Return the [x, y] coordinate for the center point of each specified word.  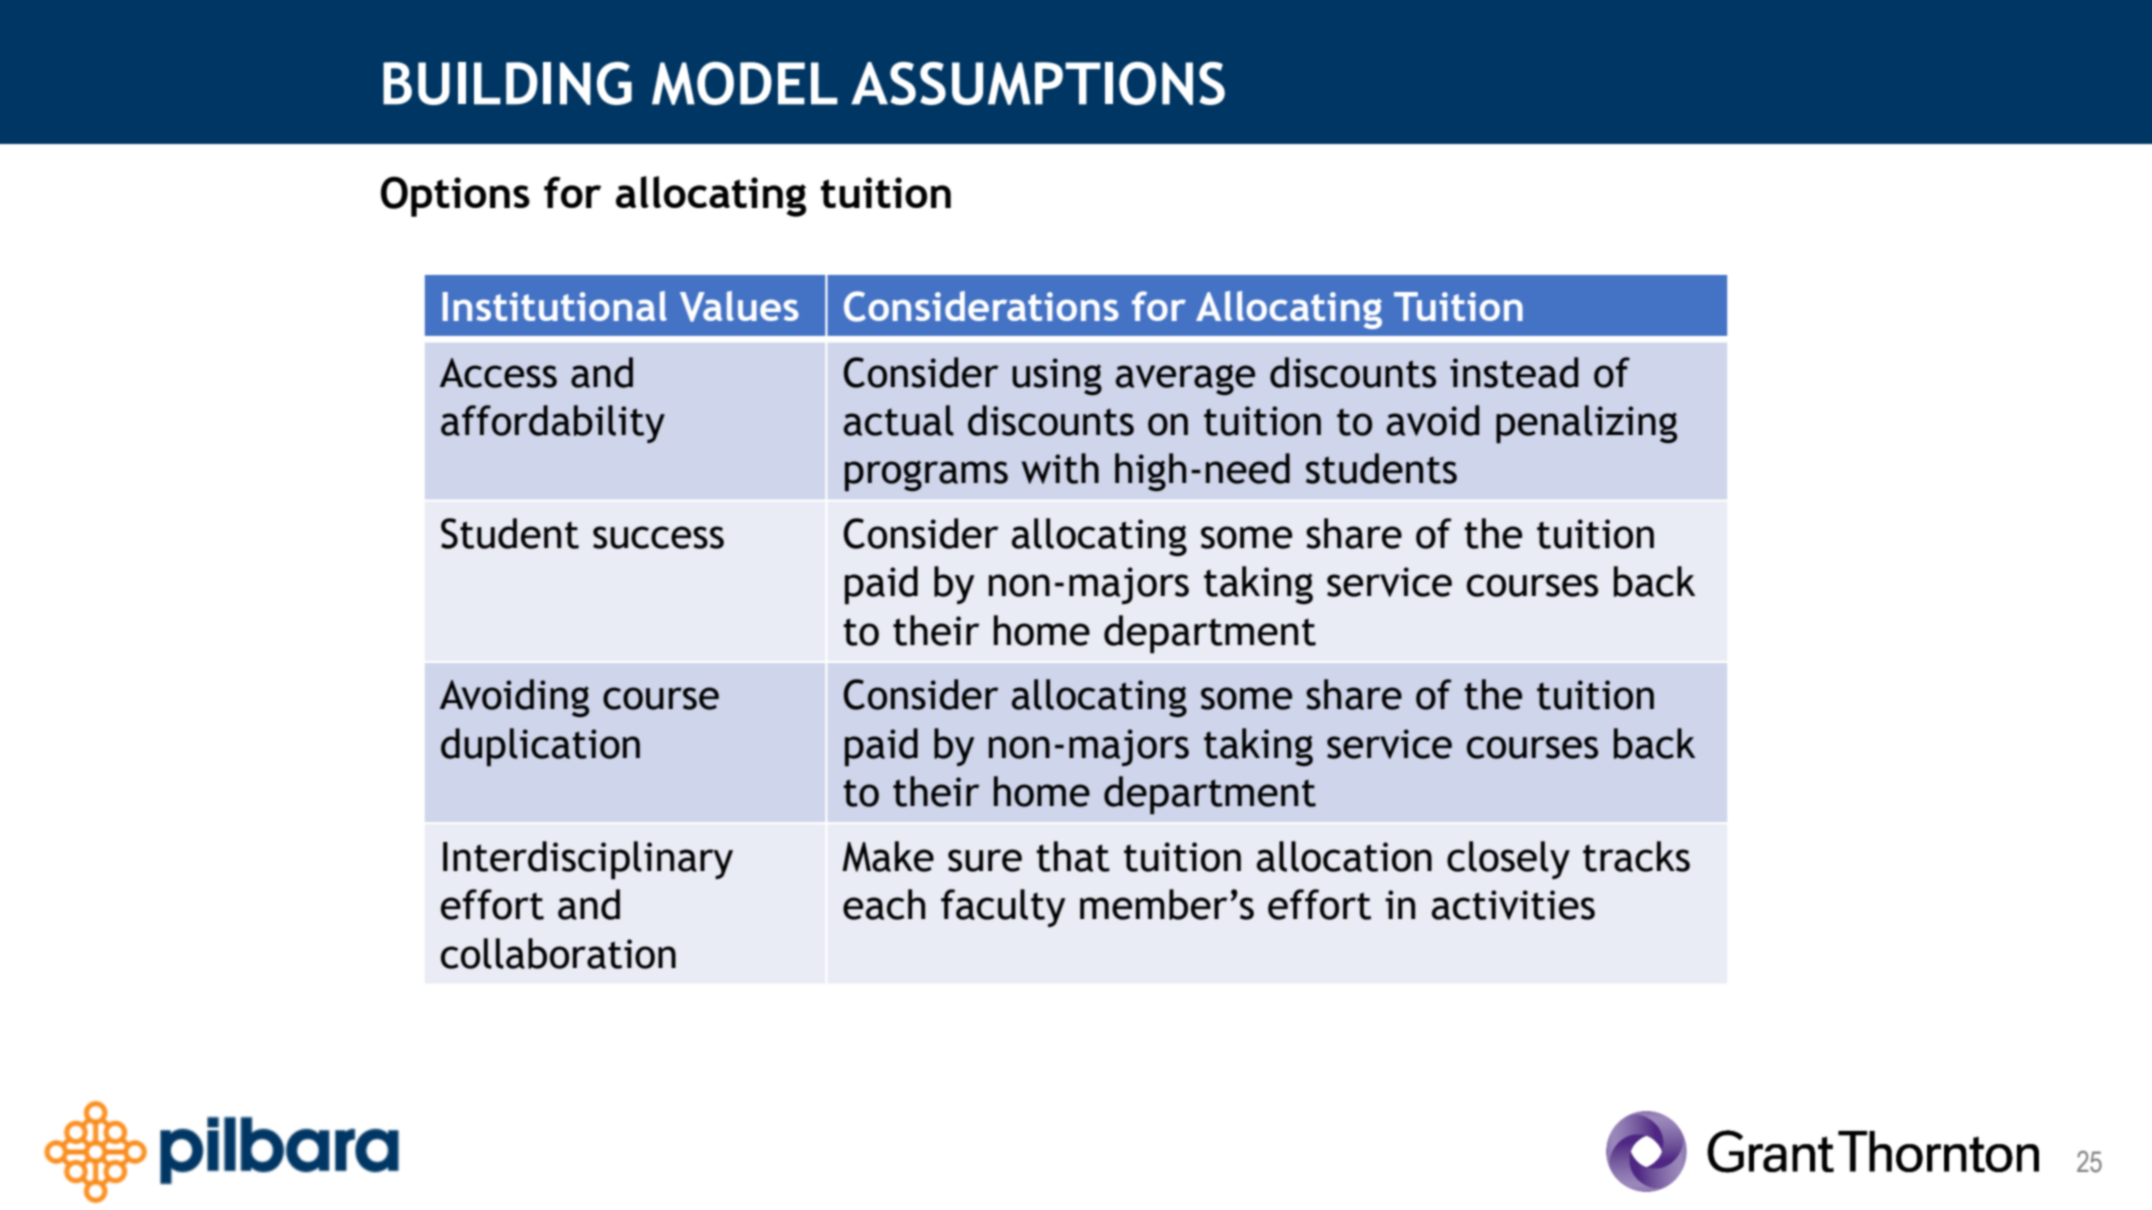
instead [1514, 372]
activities [1513, 905]
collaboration [558, 953]
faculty [1003, 908]
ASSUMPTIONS [1038, 83]
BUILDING [507, 83]
